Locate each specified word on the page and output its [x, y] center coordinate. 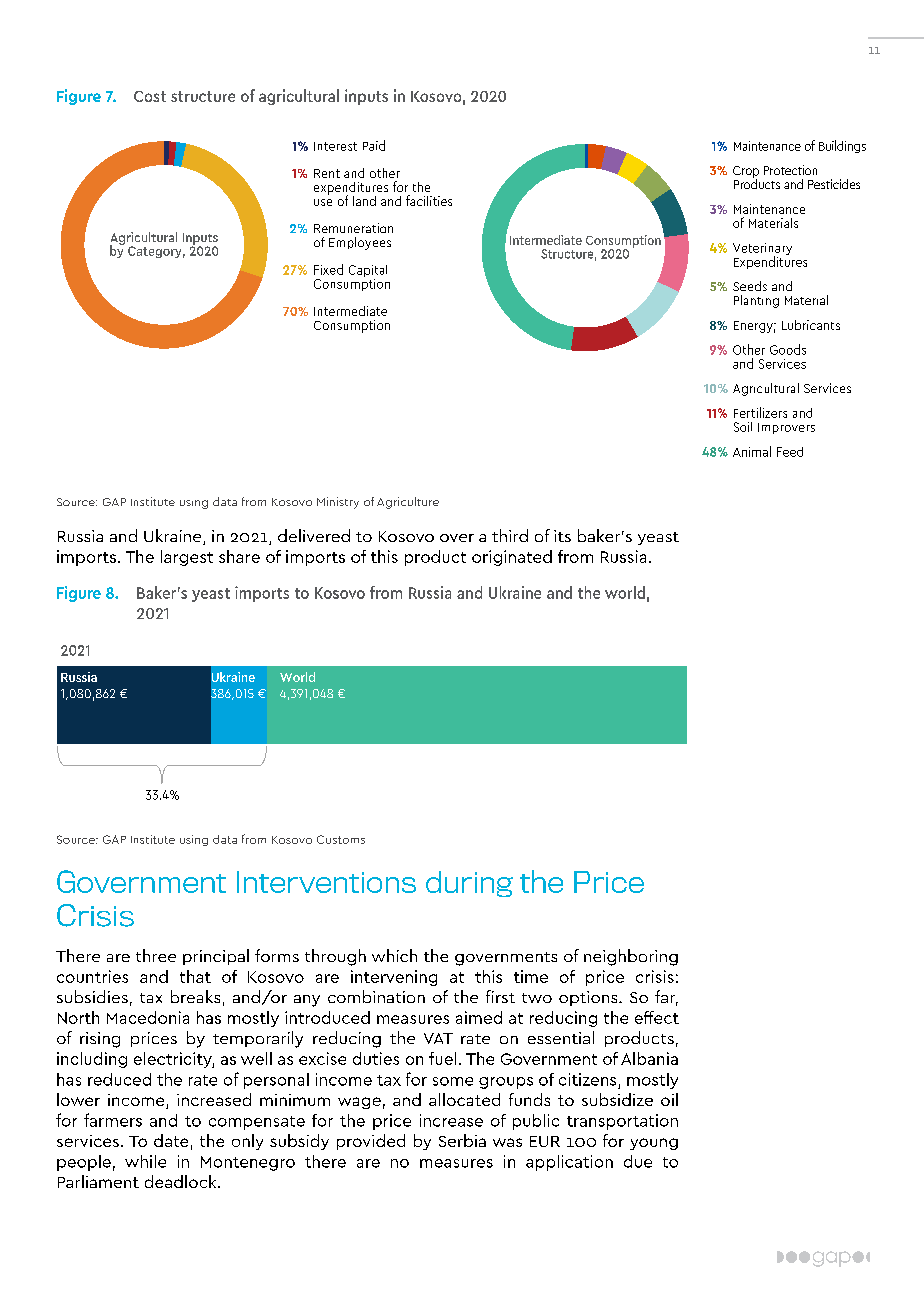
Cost [150, 96]
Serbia [462, 1140]
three [156, 955]
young [654, 1144]
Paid [374, 145]
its [562, 536]
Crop [746, 173]
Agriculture [408, 503]
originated [512, 558]
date [171, 1140]
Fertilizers [760, 412]
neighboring [631, 957]
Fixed [328, 269]
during [469, 884]
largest [187, 558]
